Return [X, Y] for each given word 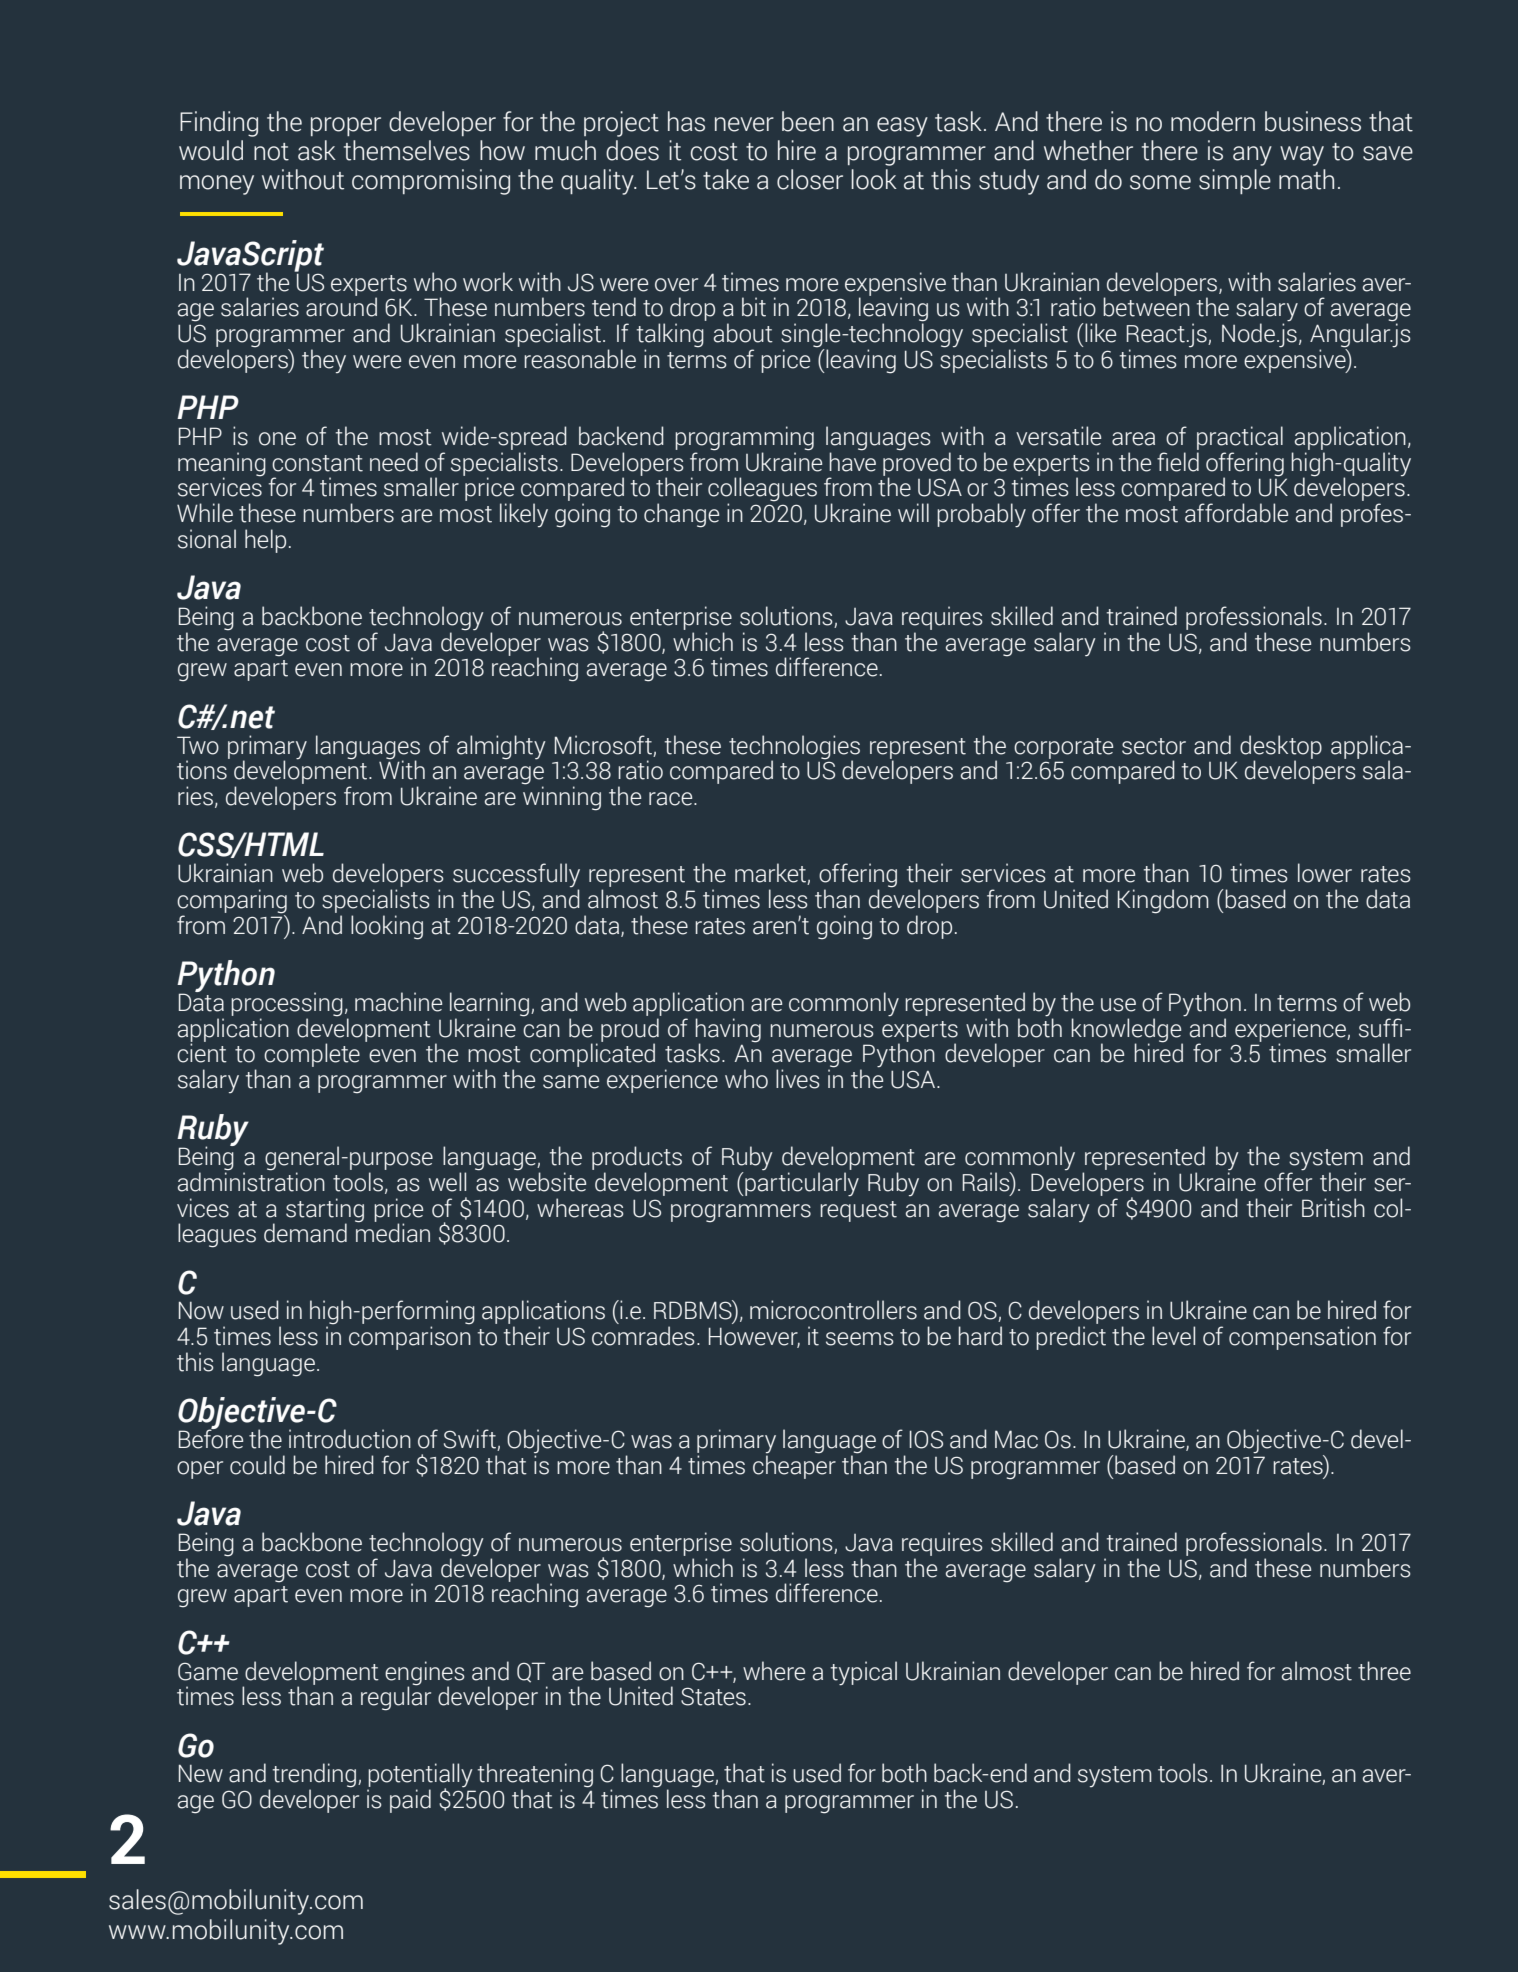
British [1333, 1208]
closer [810, 179]
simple [1235, 181]
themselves [407, 150]
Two [198, 745]
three [1384, 1671]
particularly [801, 1183]
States [713, 1696]
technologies [794, 748]
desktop [1281, 748]
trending [314, 1776]
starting [325, 1211]
